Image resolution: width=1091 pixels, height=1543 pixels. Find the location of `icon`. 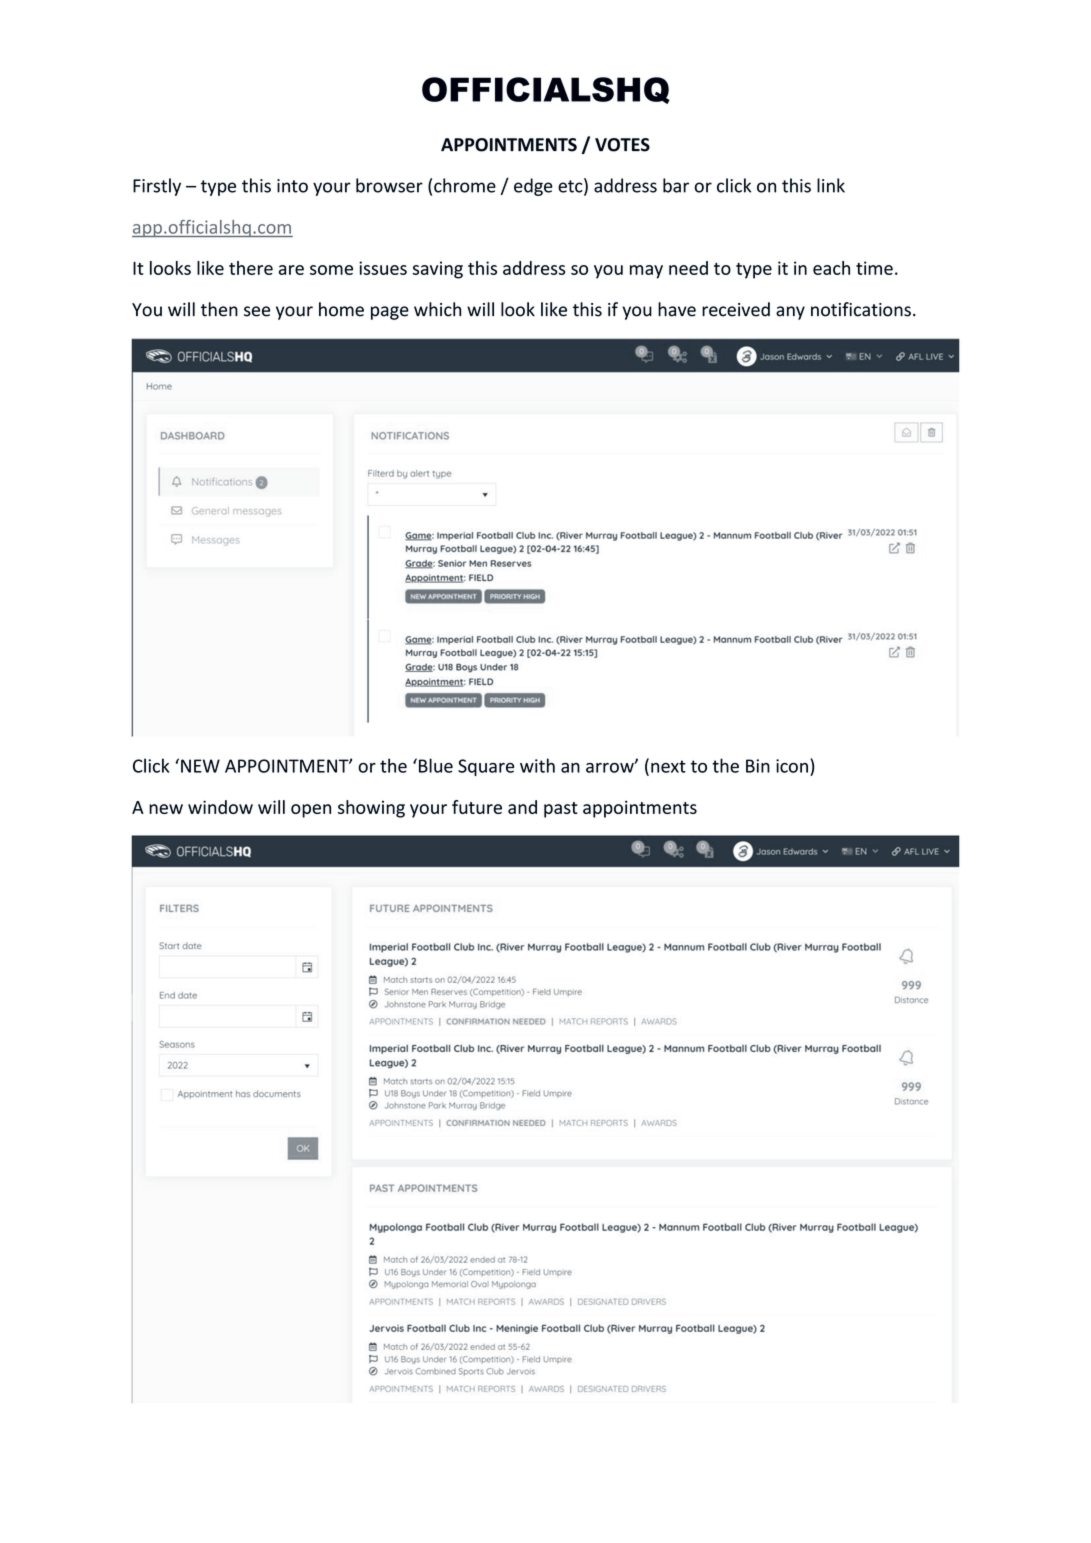

icon is located at coordinates (792, 766).
